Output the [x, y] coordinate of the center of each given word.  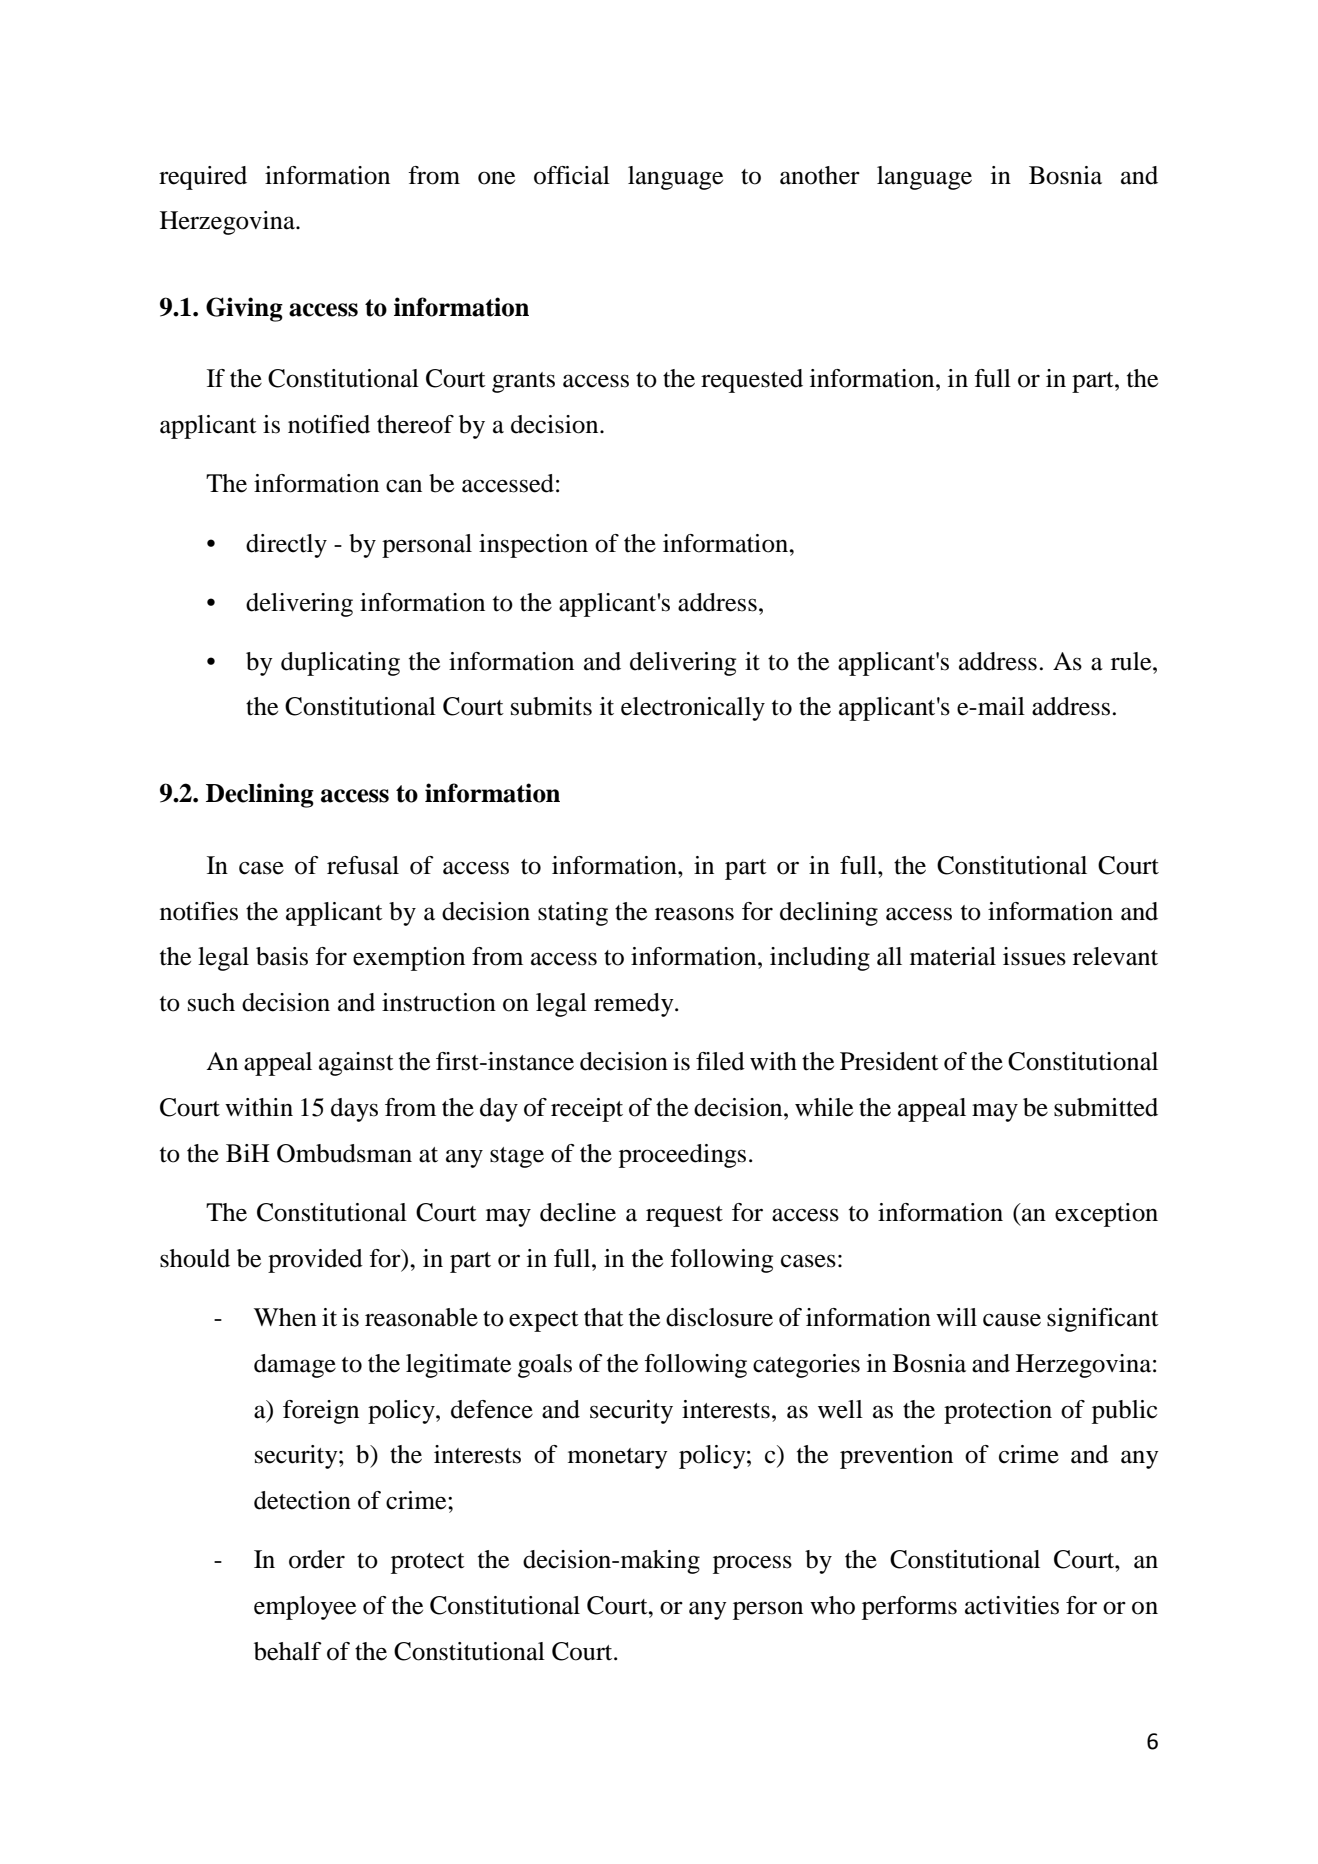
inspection [533, 546]
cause [1012, 1320]
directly [286, 546]
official [572, 175]
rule [1132, 661]
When [285, 1317]
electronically [693, 709]
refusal [363, 865]
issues [1034, 956]
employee [305, 1608]
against [356, 1064]
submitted [1106, 1107]
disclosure [719, 1317]
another [820, 175]
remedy [635, 1005]
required [203, 178]
